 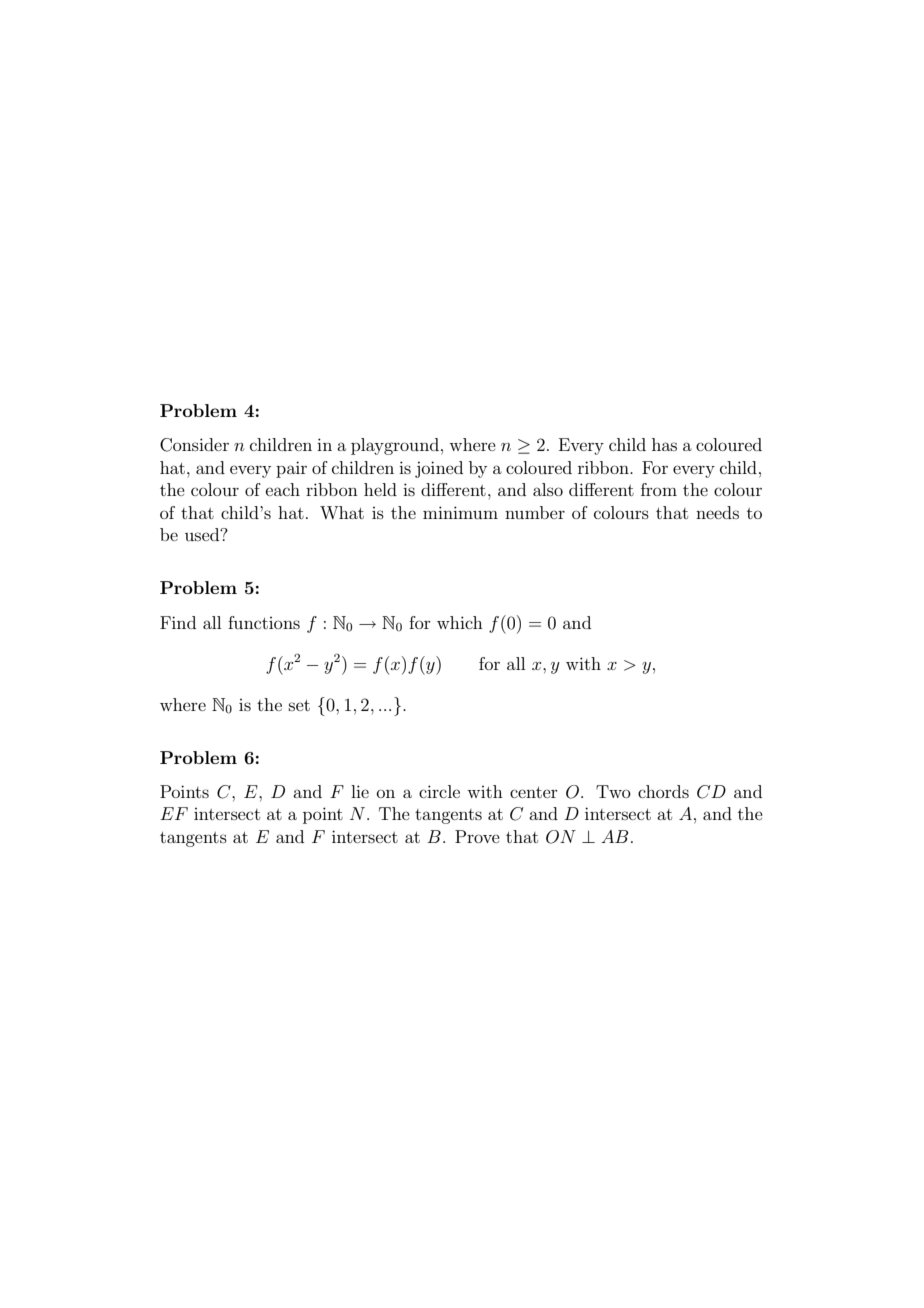 I want to click on lie, so click(x=360, y=791).
